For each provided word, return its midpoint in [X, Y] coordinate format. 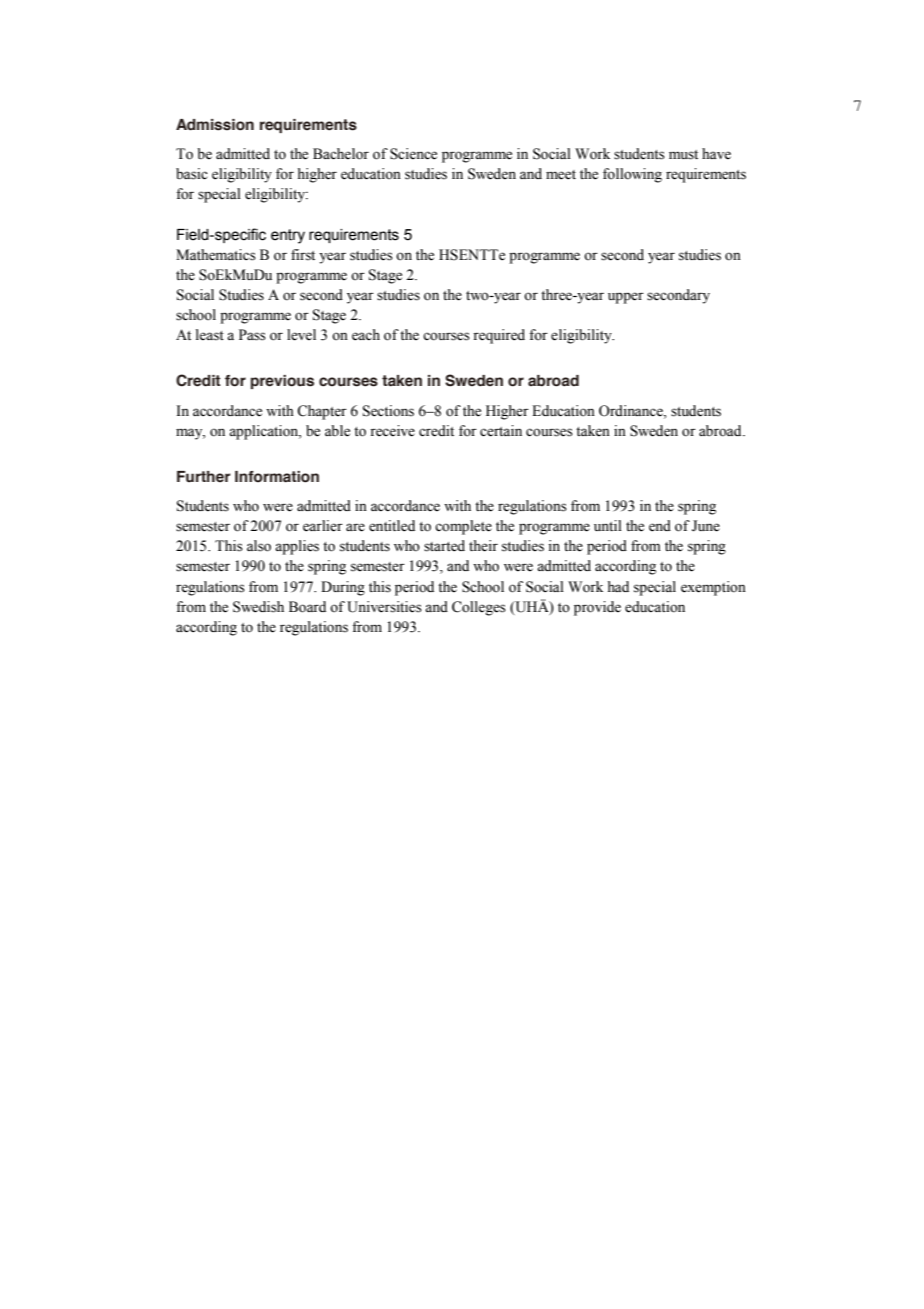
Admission [215, 125]
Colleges [479, 608]
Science [413, 154]
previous [282, 382]
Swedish [258, 607]
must [683, 155]
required [499, 336]
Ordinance [632, 411]
